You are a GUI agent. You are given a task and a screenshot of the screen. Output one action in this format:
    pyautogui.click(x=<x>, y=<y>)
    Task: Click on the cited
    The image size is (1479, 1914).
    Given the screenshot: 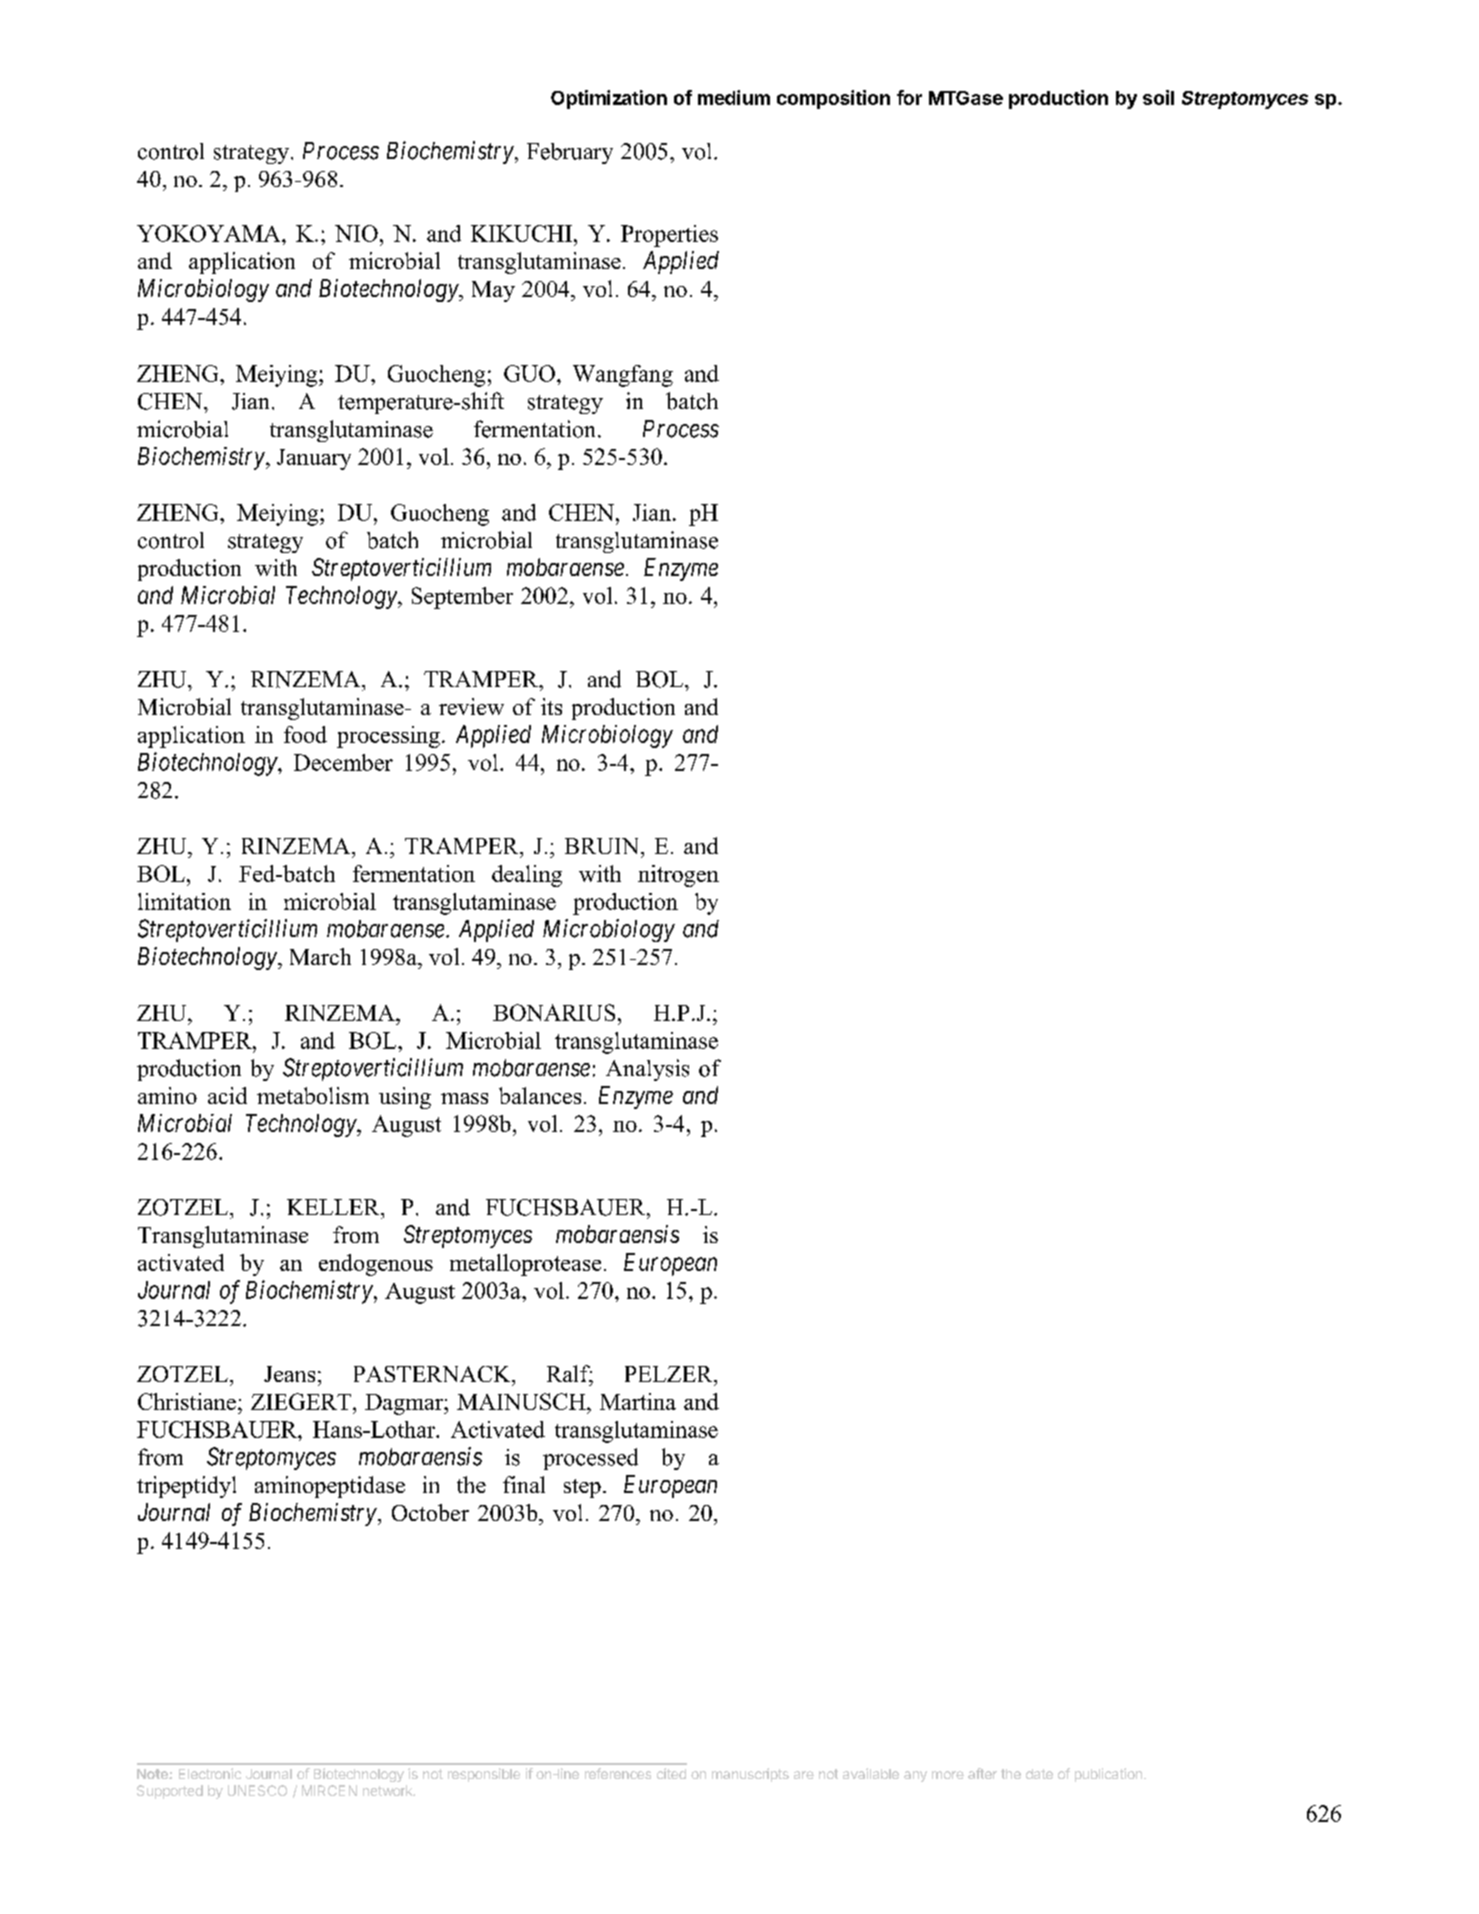 What is the action you would take?
    pyautogui.click(x=671, y=1773)
